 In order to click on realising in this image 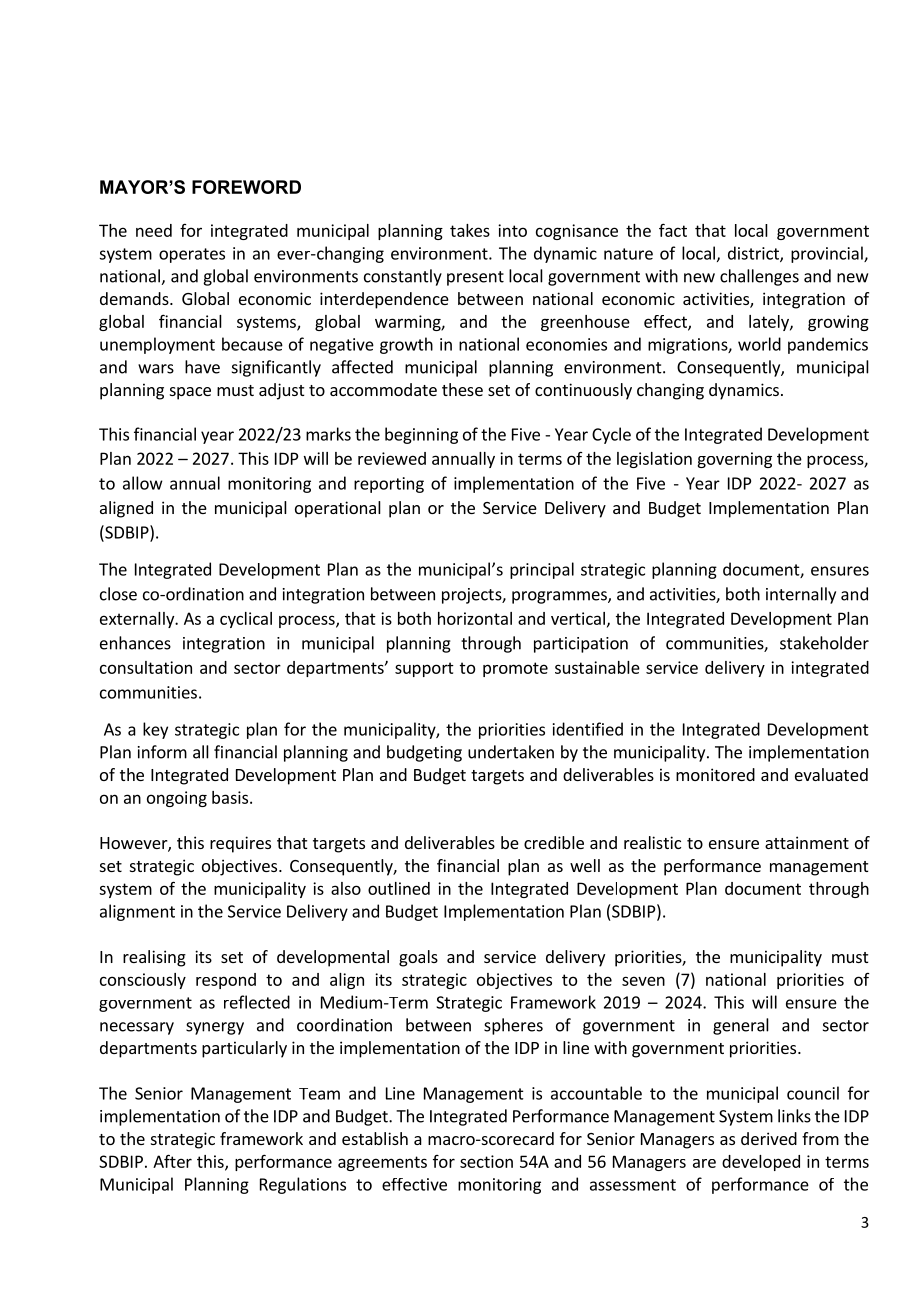, I will do `click(154, 958)`.
